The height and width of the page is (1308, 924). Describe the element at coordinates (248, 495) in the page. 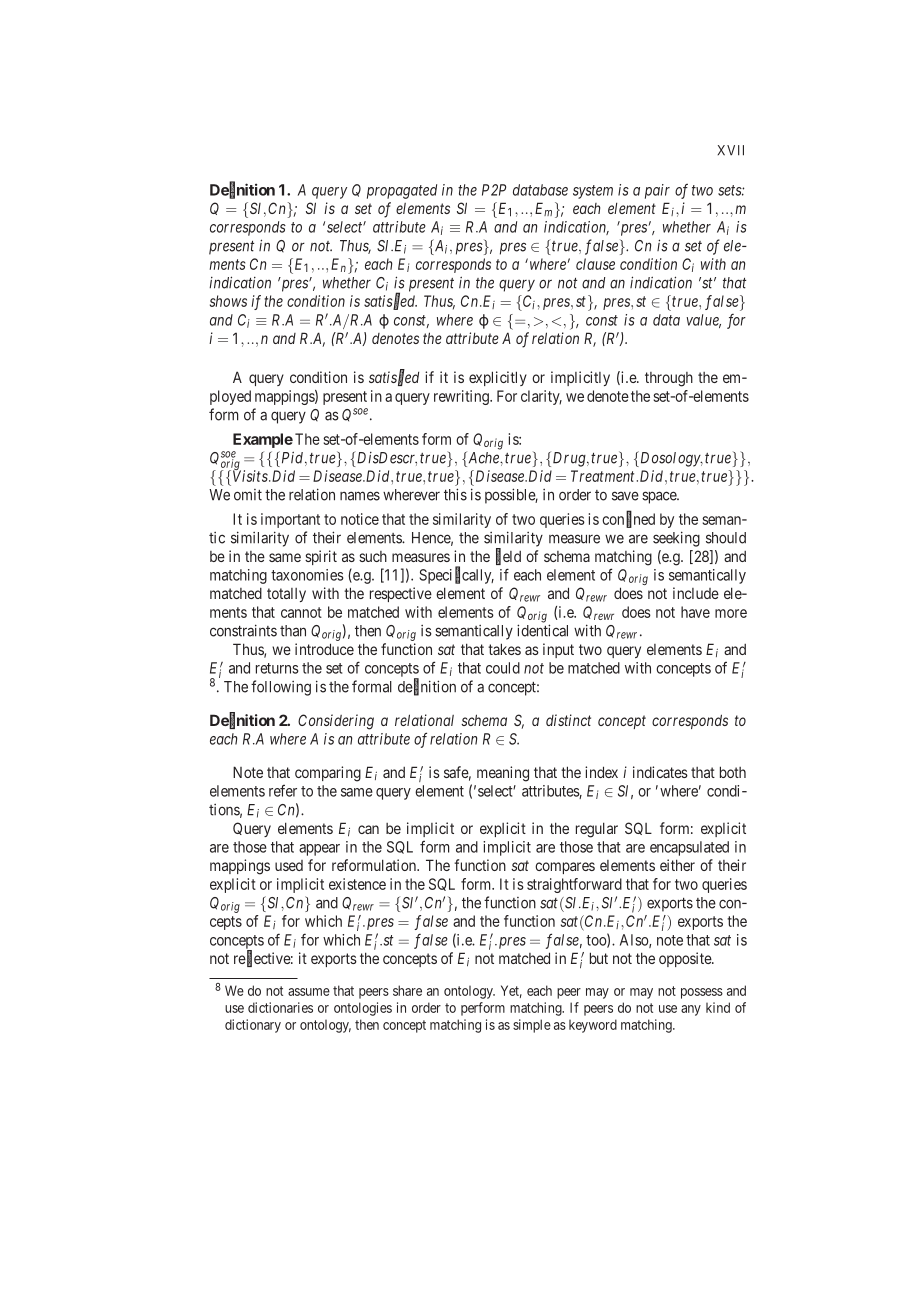

I see `omit` at that location.
